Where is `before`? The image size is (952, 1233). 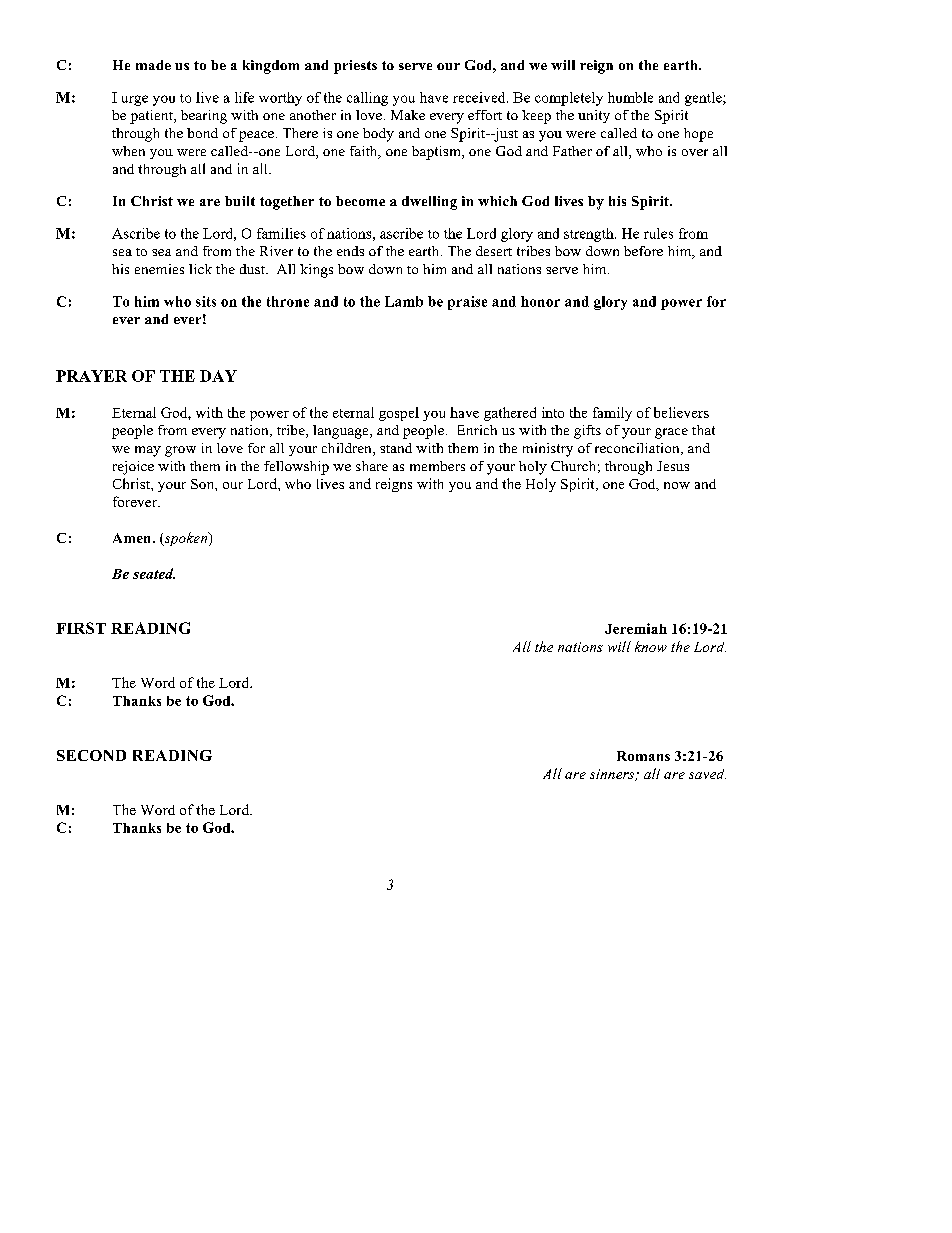 before is located at coordinates (643, 251).
